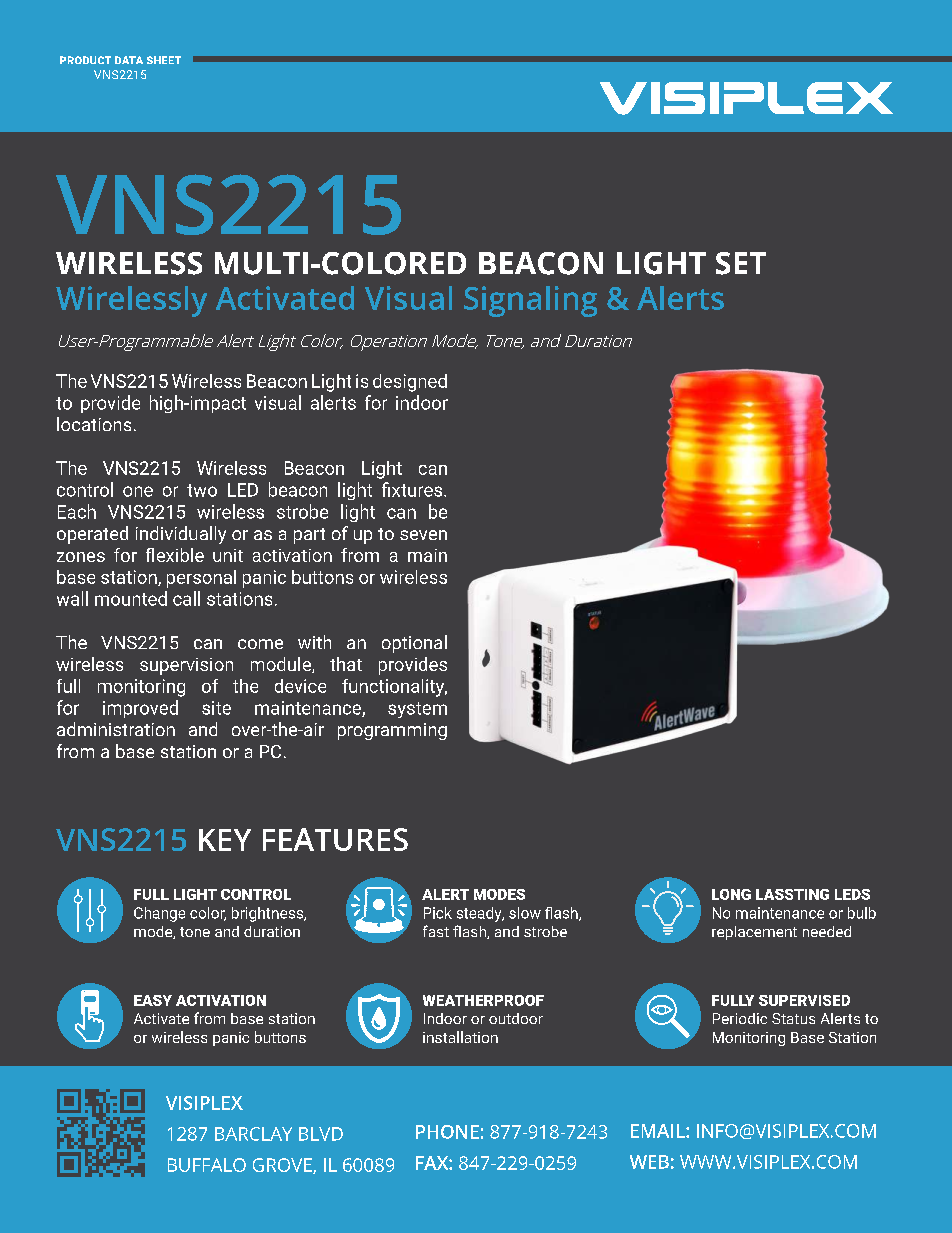 The image size is (952, 1233). Describe the element at coordinates (164, 60) in the screenshot. I see `SHEET` at that location.
